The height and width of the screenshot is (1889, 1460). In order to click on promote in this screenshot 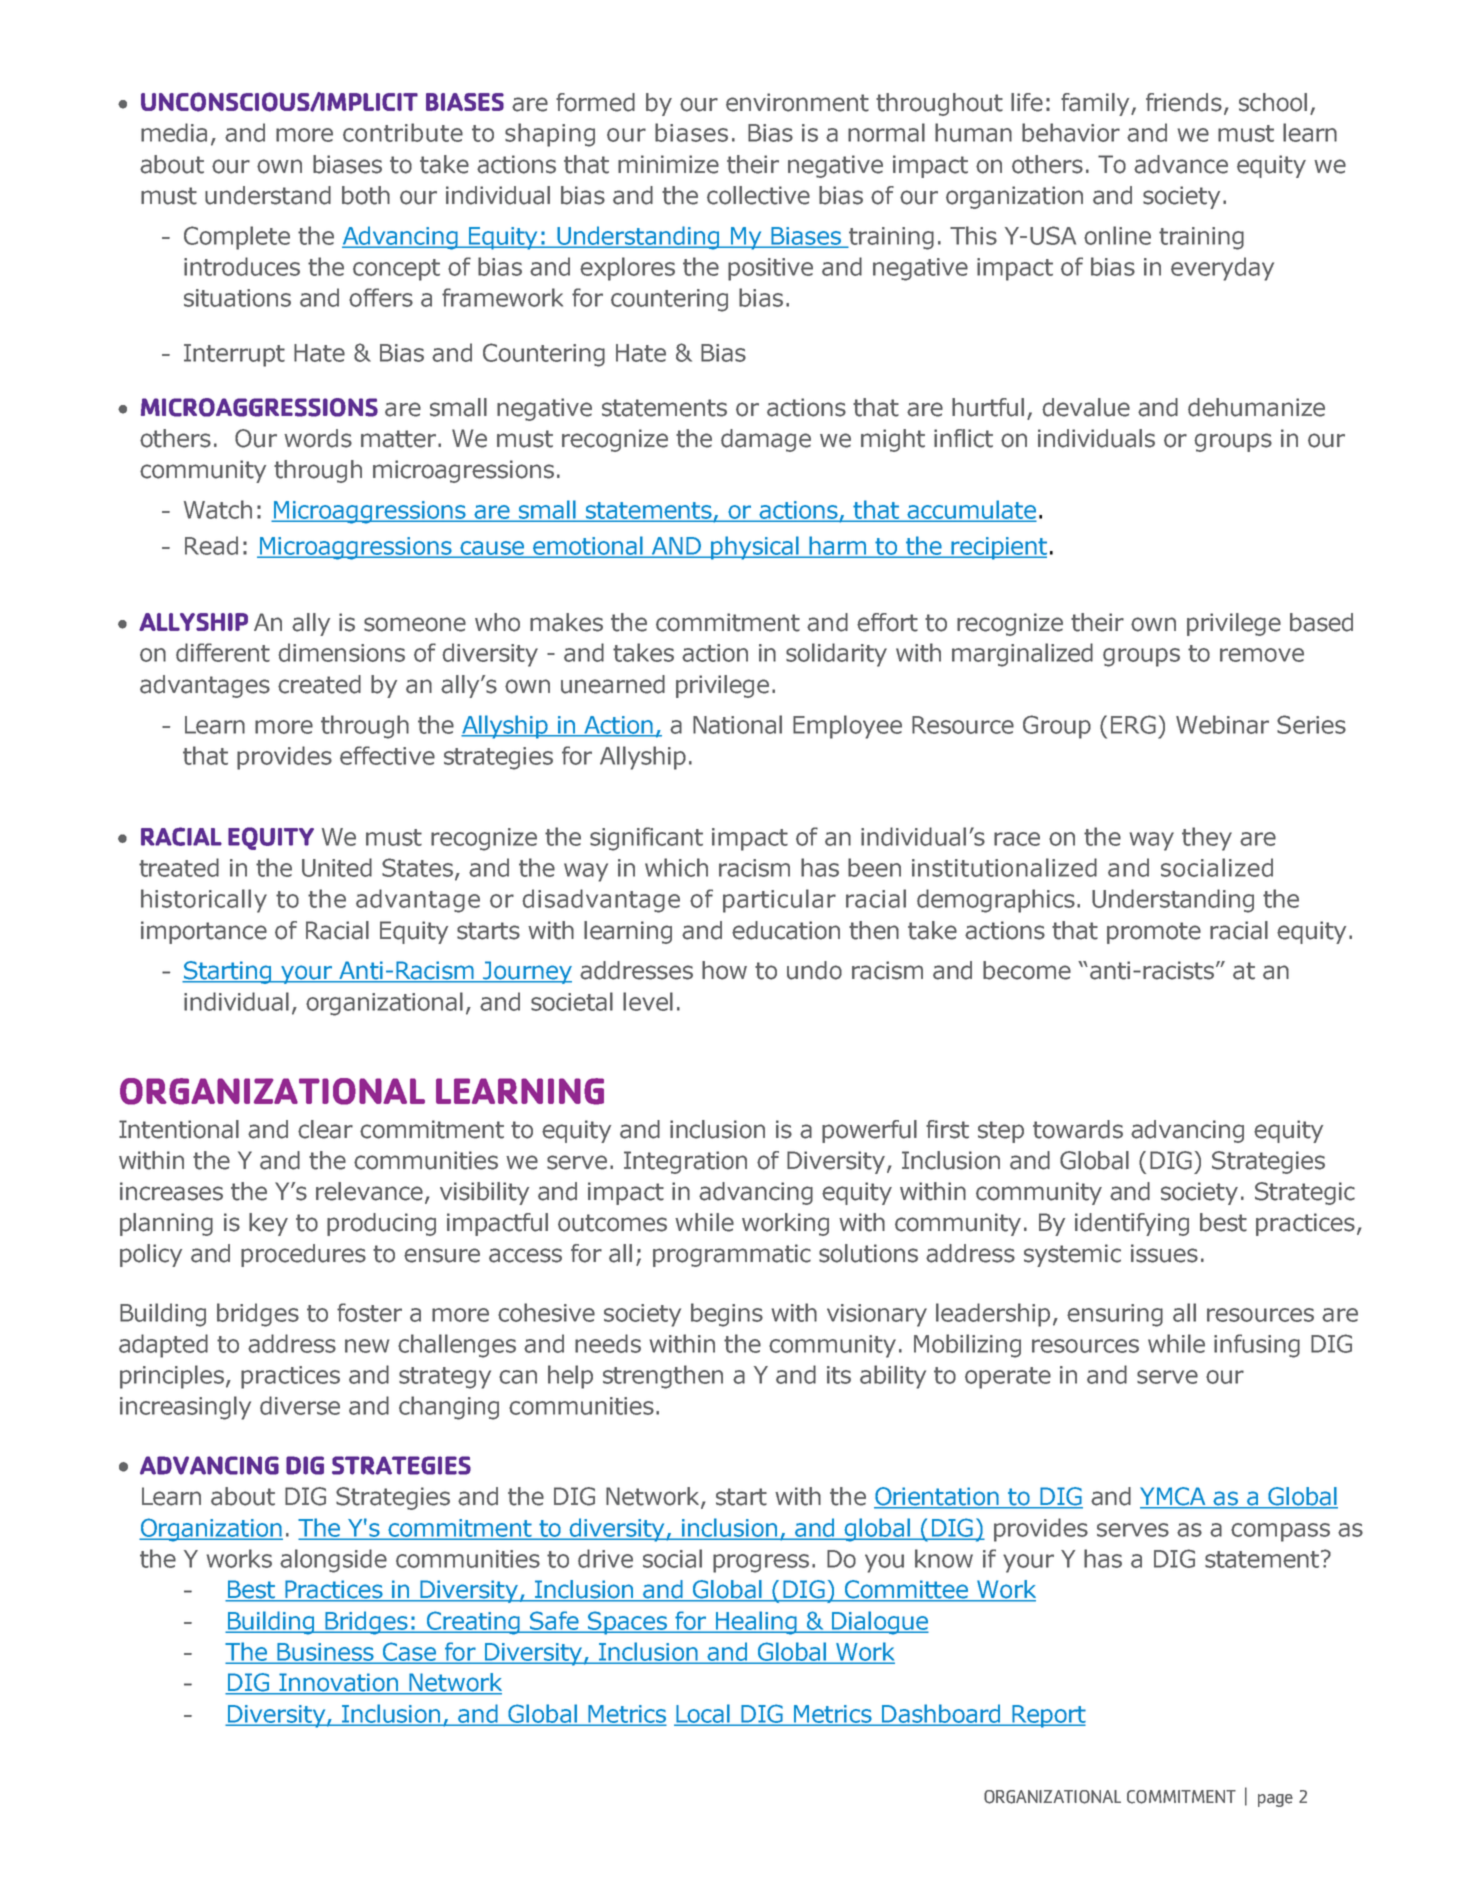, I will do `click(1154, 933)`.
